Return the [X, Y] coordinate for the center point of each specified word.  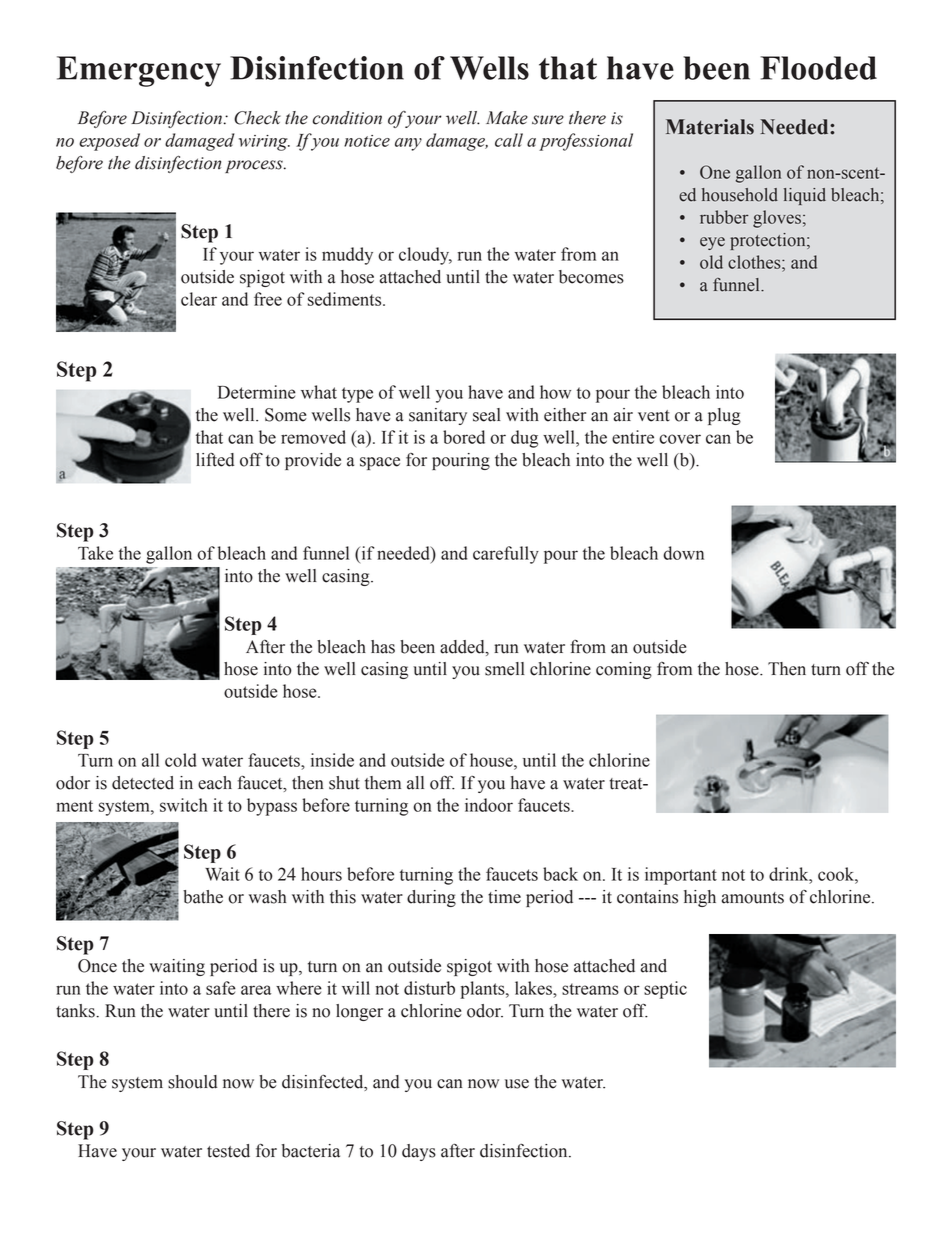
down [683, 553]
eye [712, 243]
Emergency [139, 71]
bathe [203, 897]
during [431, 898]
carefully [506, 555]
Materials [710, 127]
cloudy [425, 256]
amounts [753, 898]
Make [507, 118]
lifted [215, 460]
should [192, 1082]
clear [199, 299]
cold [181, 760]
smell [505, 669]
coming [624, 670]
